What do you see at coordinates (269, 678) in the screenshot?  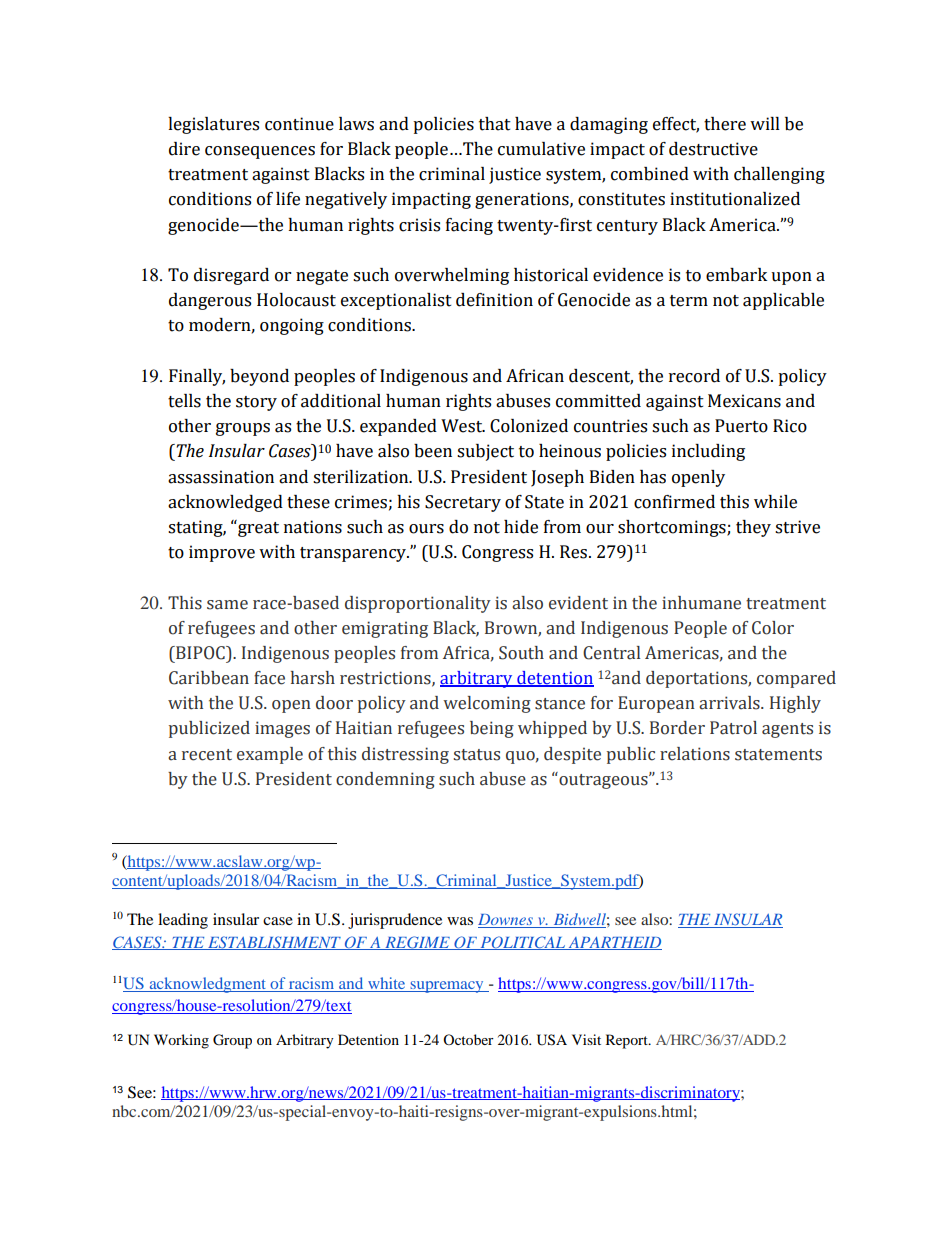 I see `face` at bounding box center [269, 678].
